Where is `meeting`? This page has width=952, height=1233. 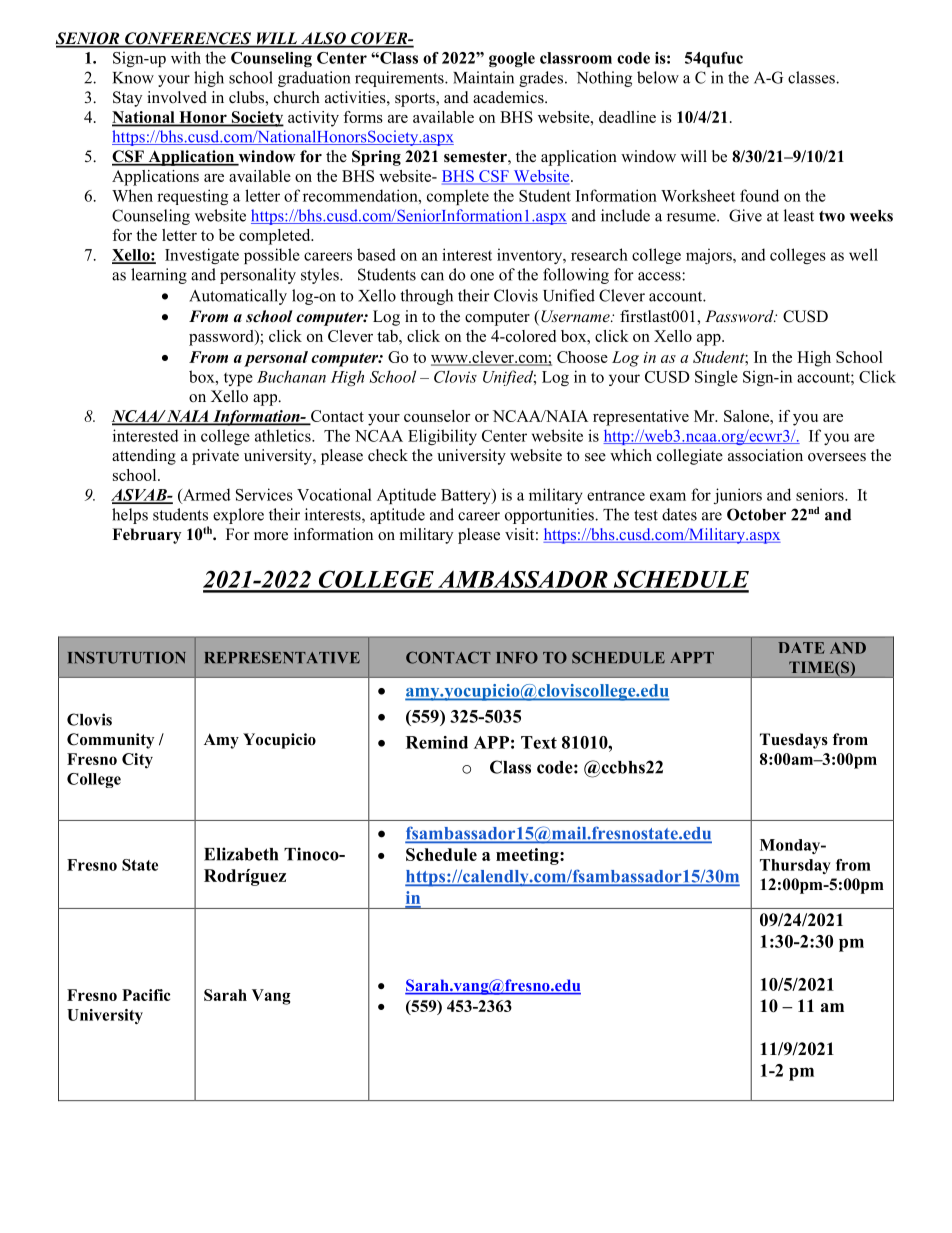 meeting is located at coordinates (528, 856).
